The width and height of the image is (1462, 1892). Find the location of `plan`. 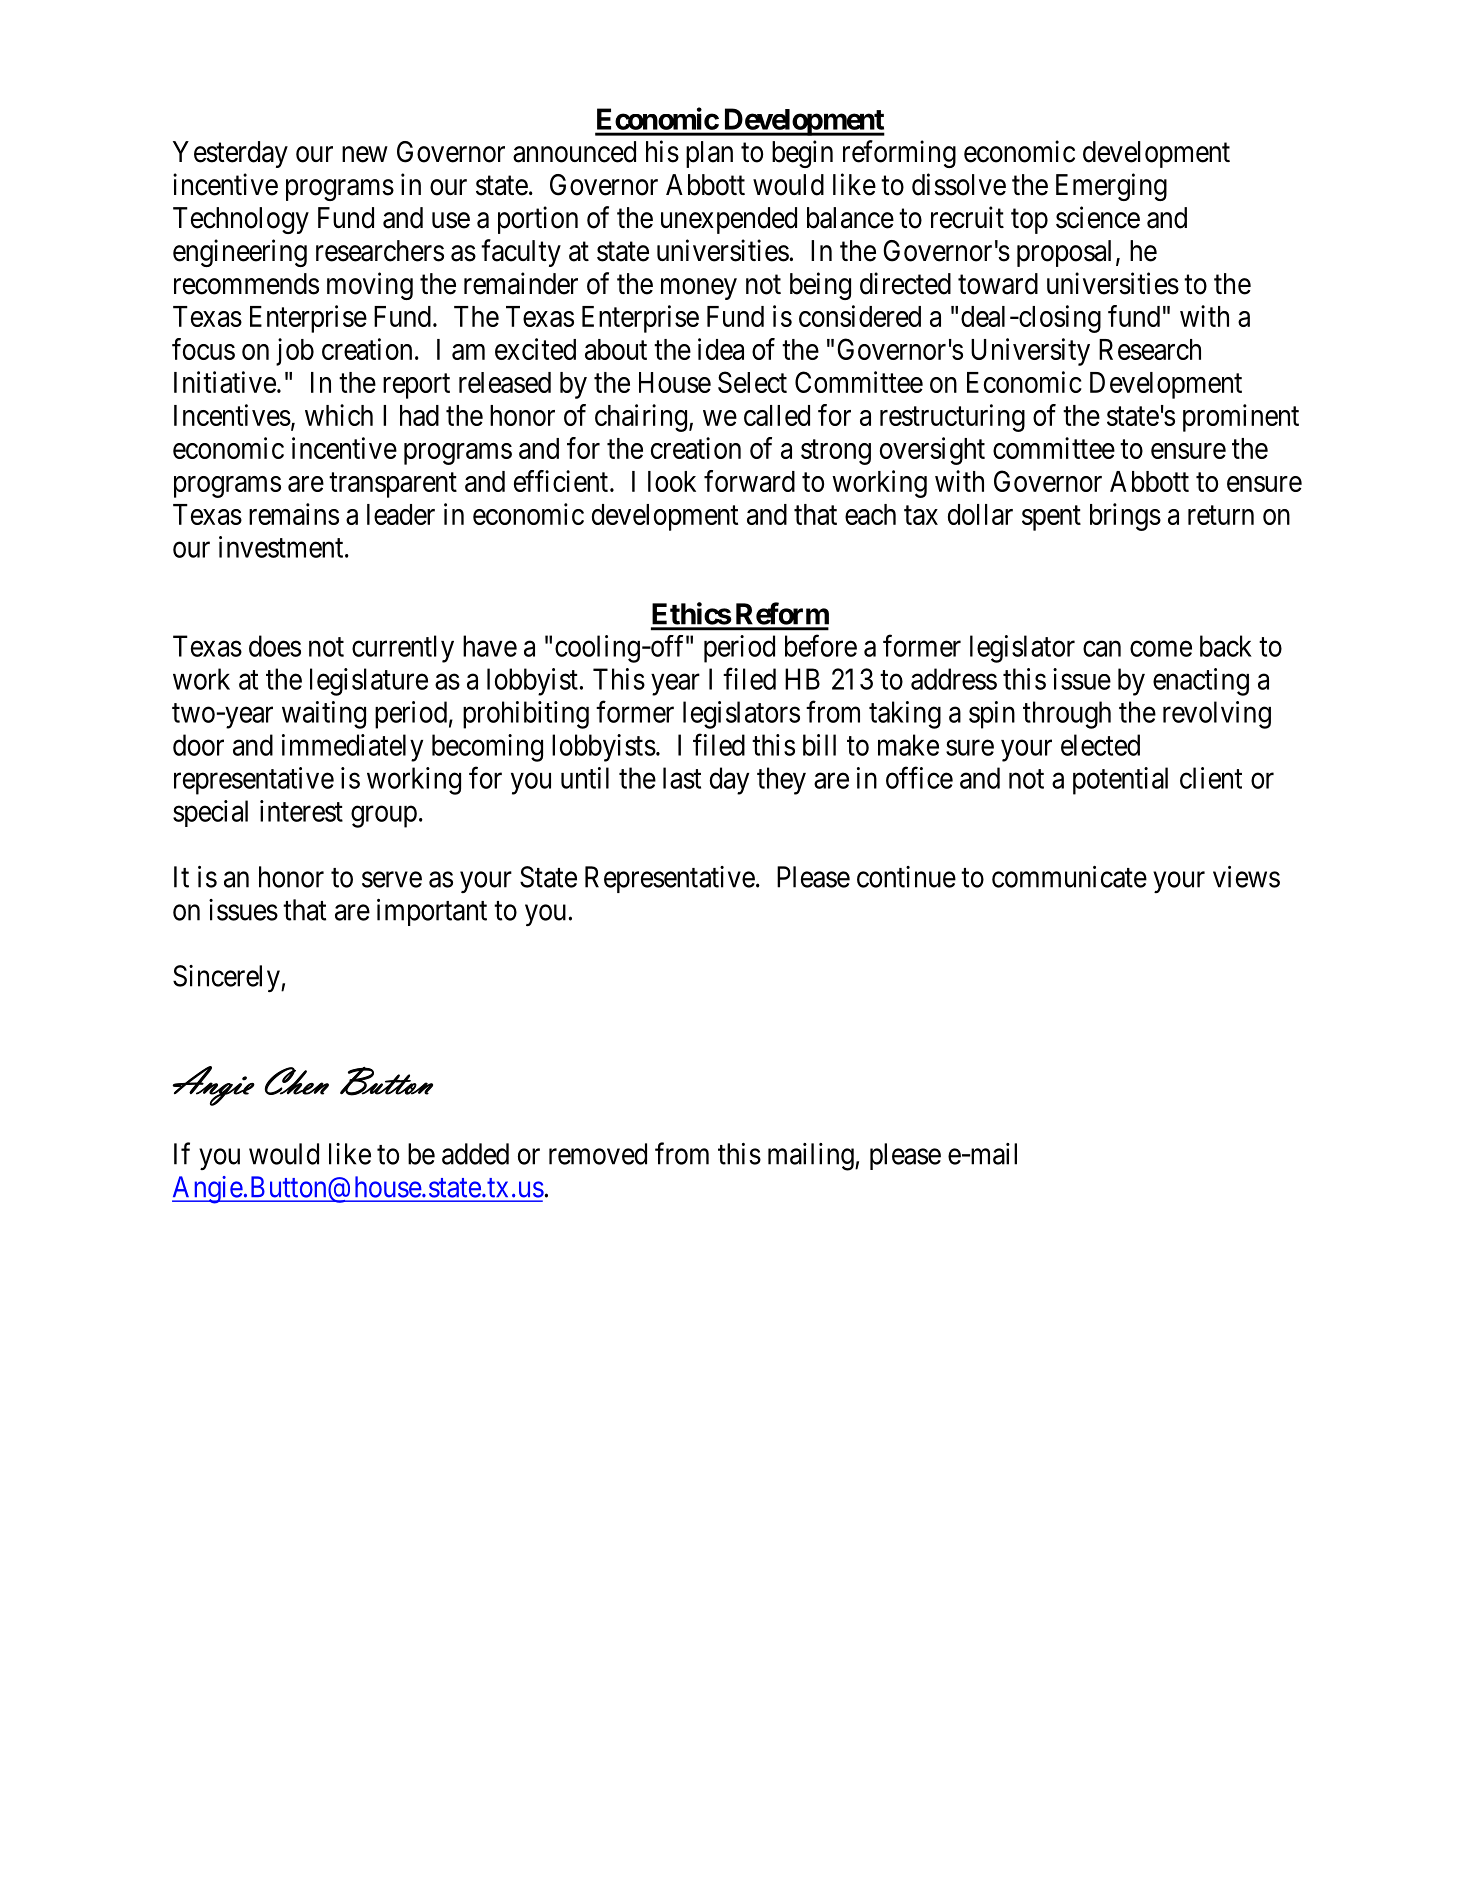

plan is located at coordinates (709, 154).
